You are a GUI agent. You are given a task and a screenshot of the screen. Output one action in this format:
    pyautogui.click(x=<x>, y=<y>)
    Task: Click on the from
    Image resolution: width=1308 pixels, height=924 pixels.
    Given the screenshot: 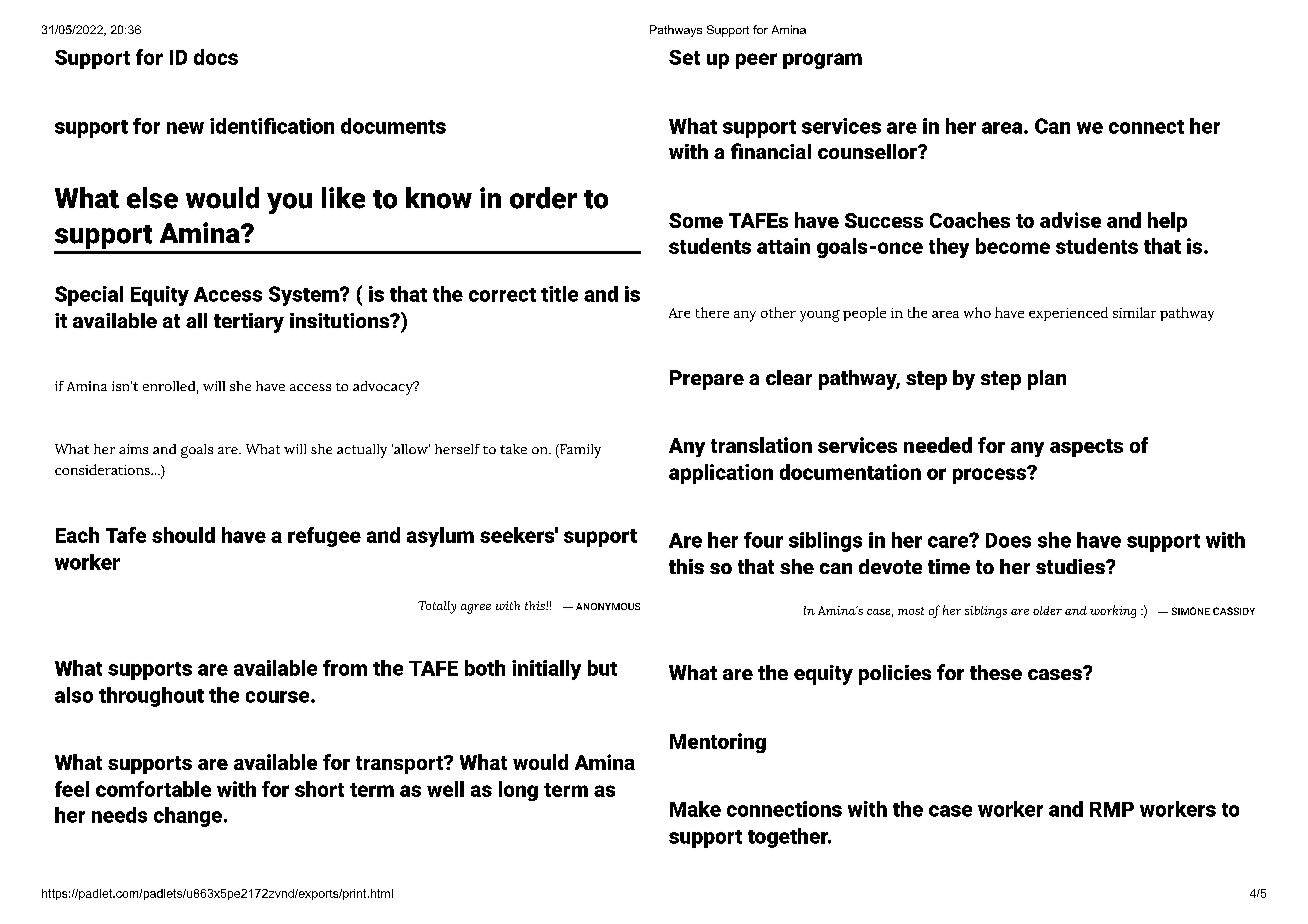 What is the action you would take?
    pyautogui.click(x=345, y=668)
